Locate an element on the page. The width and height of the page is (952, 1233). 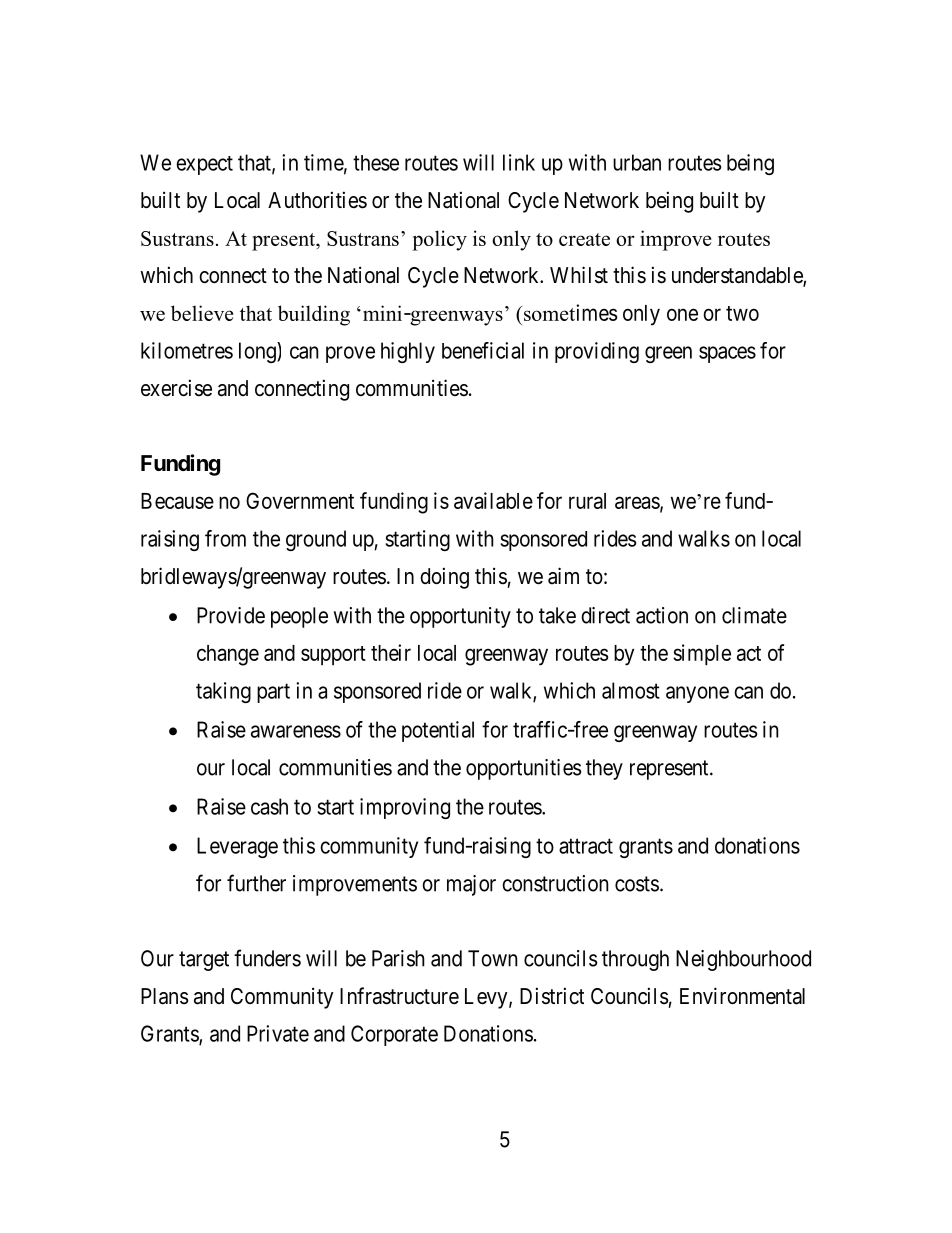
urban is located at coordinates (637, 162).
